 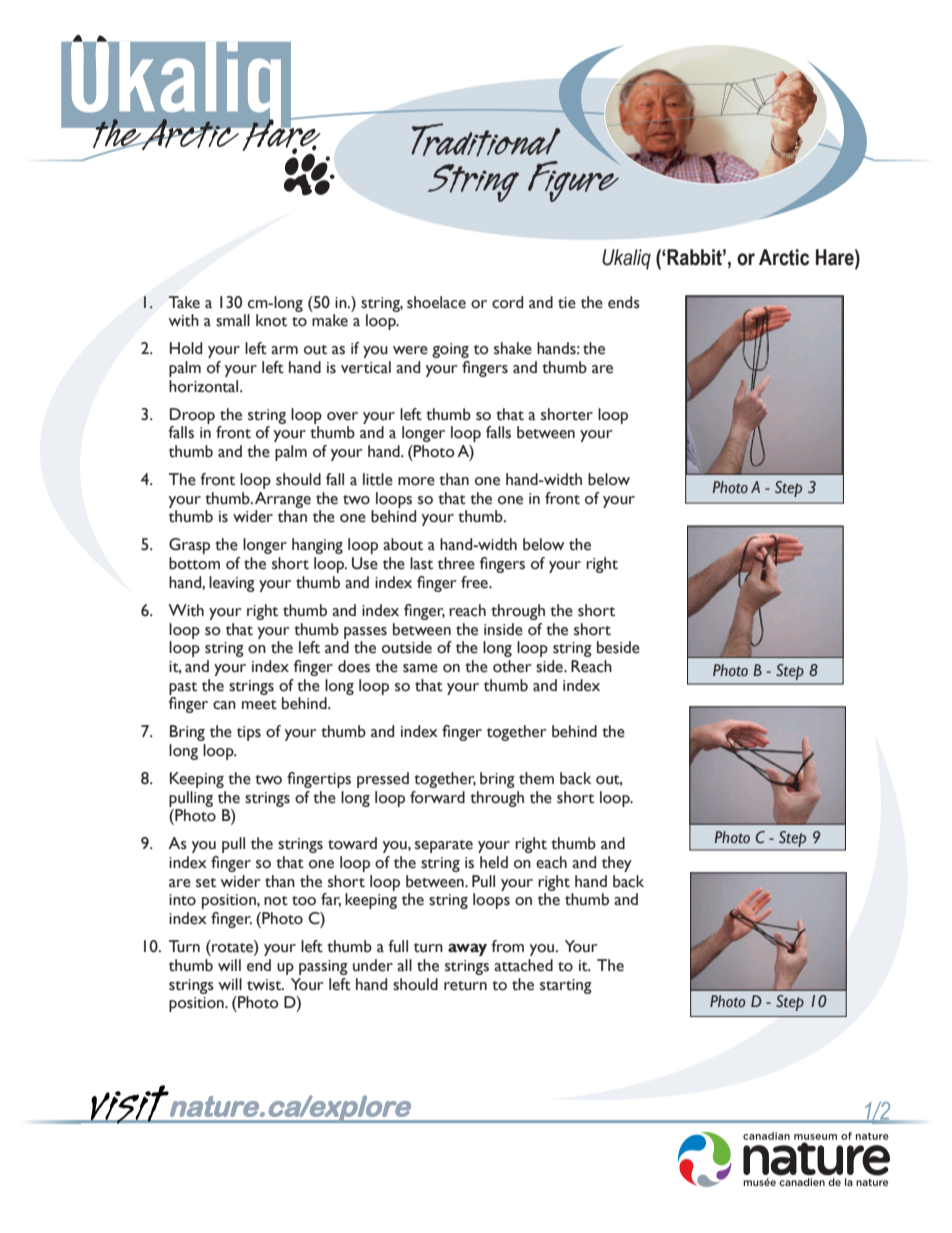 What do you see at coordinates (573, 180) in the screenshot?
I see `Figure` at bounding box center [573, 180].
